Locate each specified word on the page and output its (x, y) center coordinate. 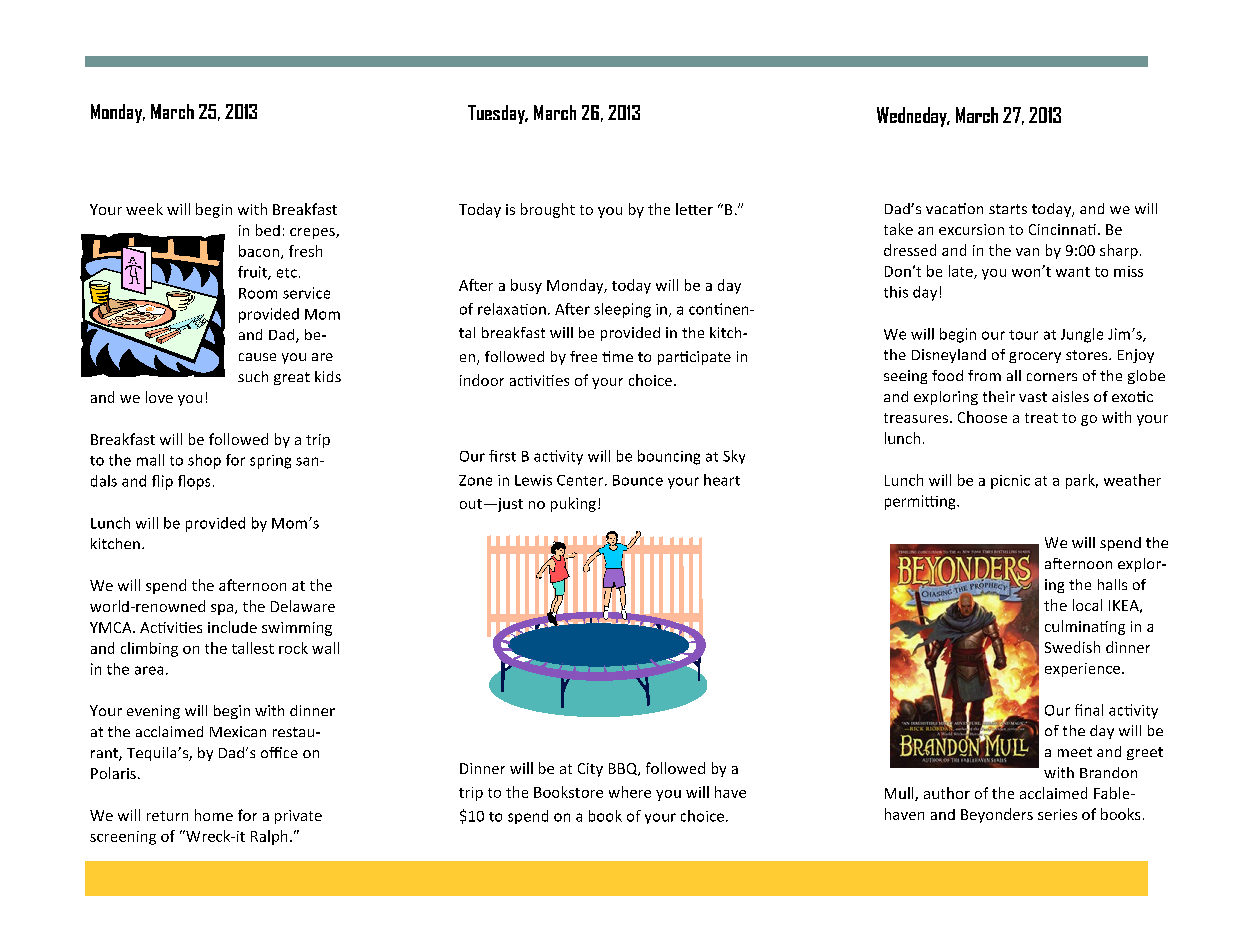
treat (1041, 418)
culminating (1085, 627)
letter (694, 209)
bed (268, 230)
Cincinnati (1062, 229)
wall (325, 648)
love (159, 397)
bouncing (669, 457)
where (630, 792)
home (214, 815)
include (232, 627)
